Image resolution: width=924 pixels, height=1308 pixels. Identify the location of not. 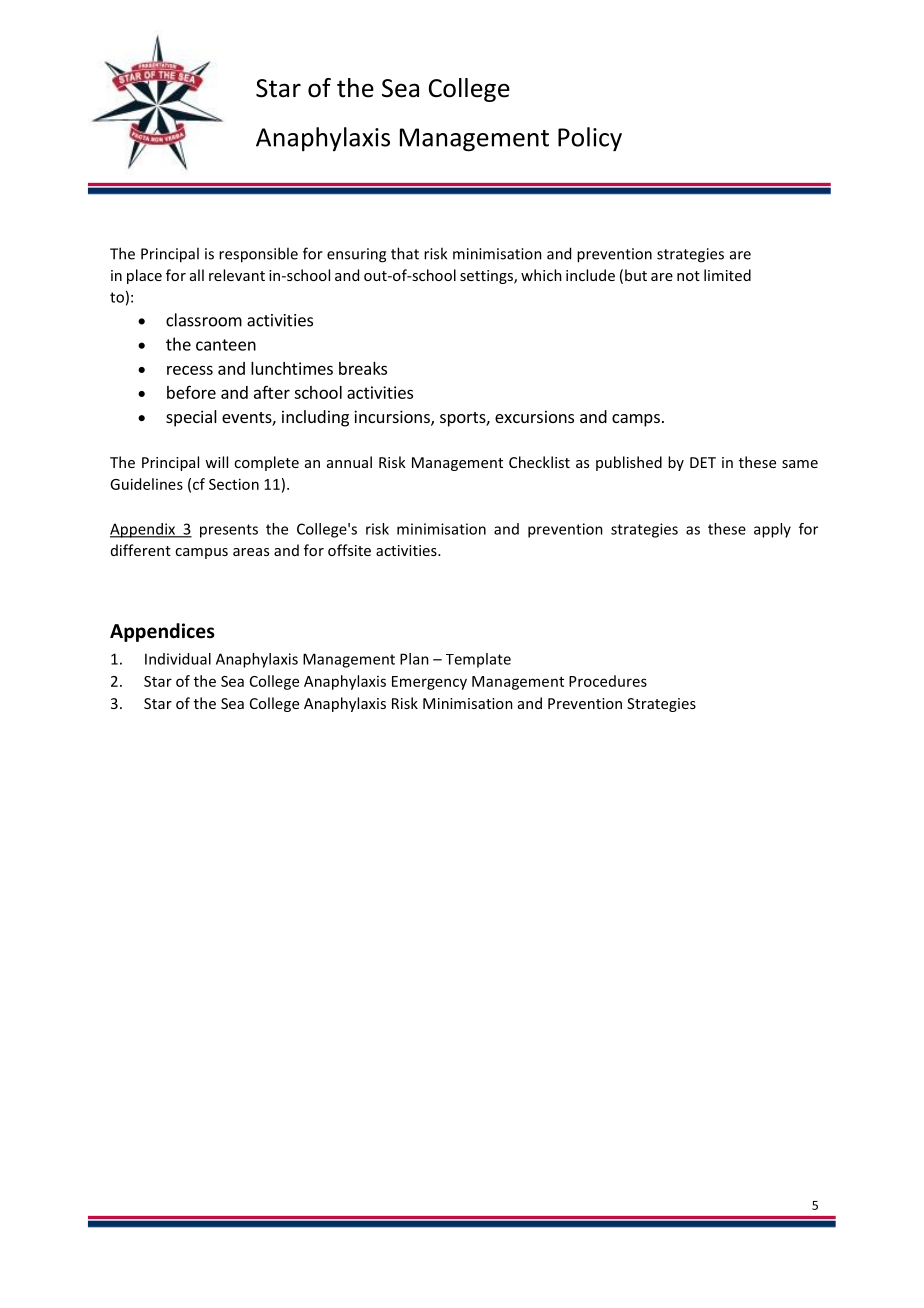
(688, 276).
